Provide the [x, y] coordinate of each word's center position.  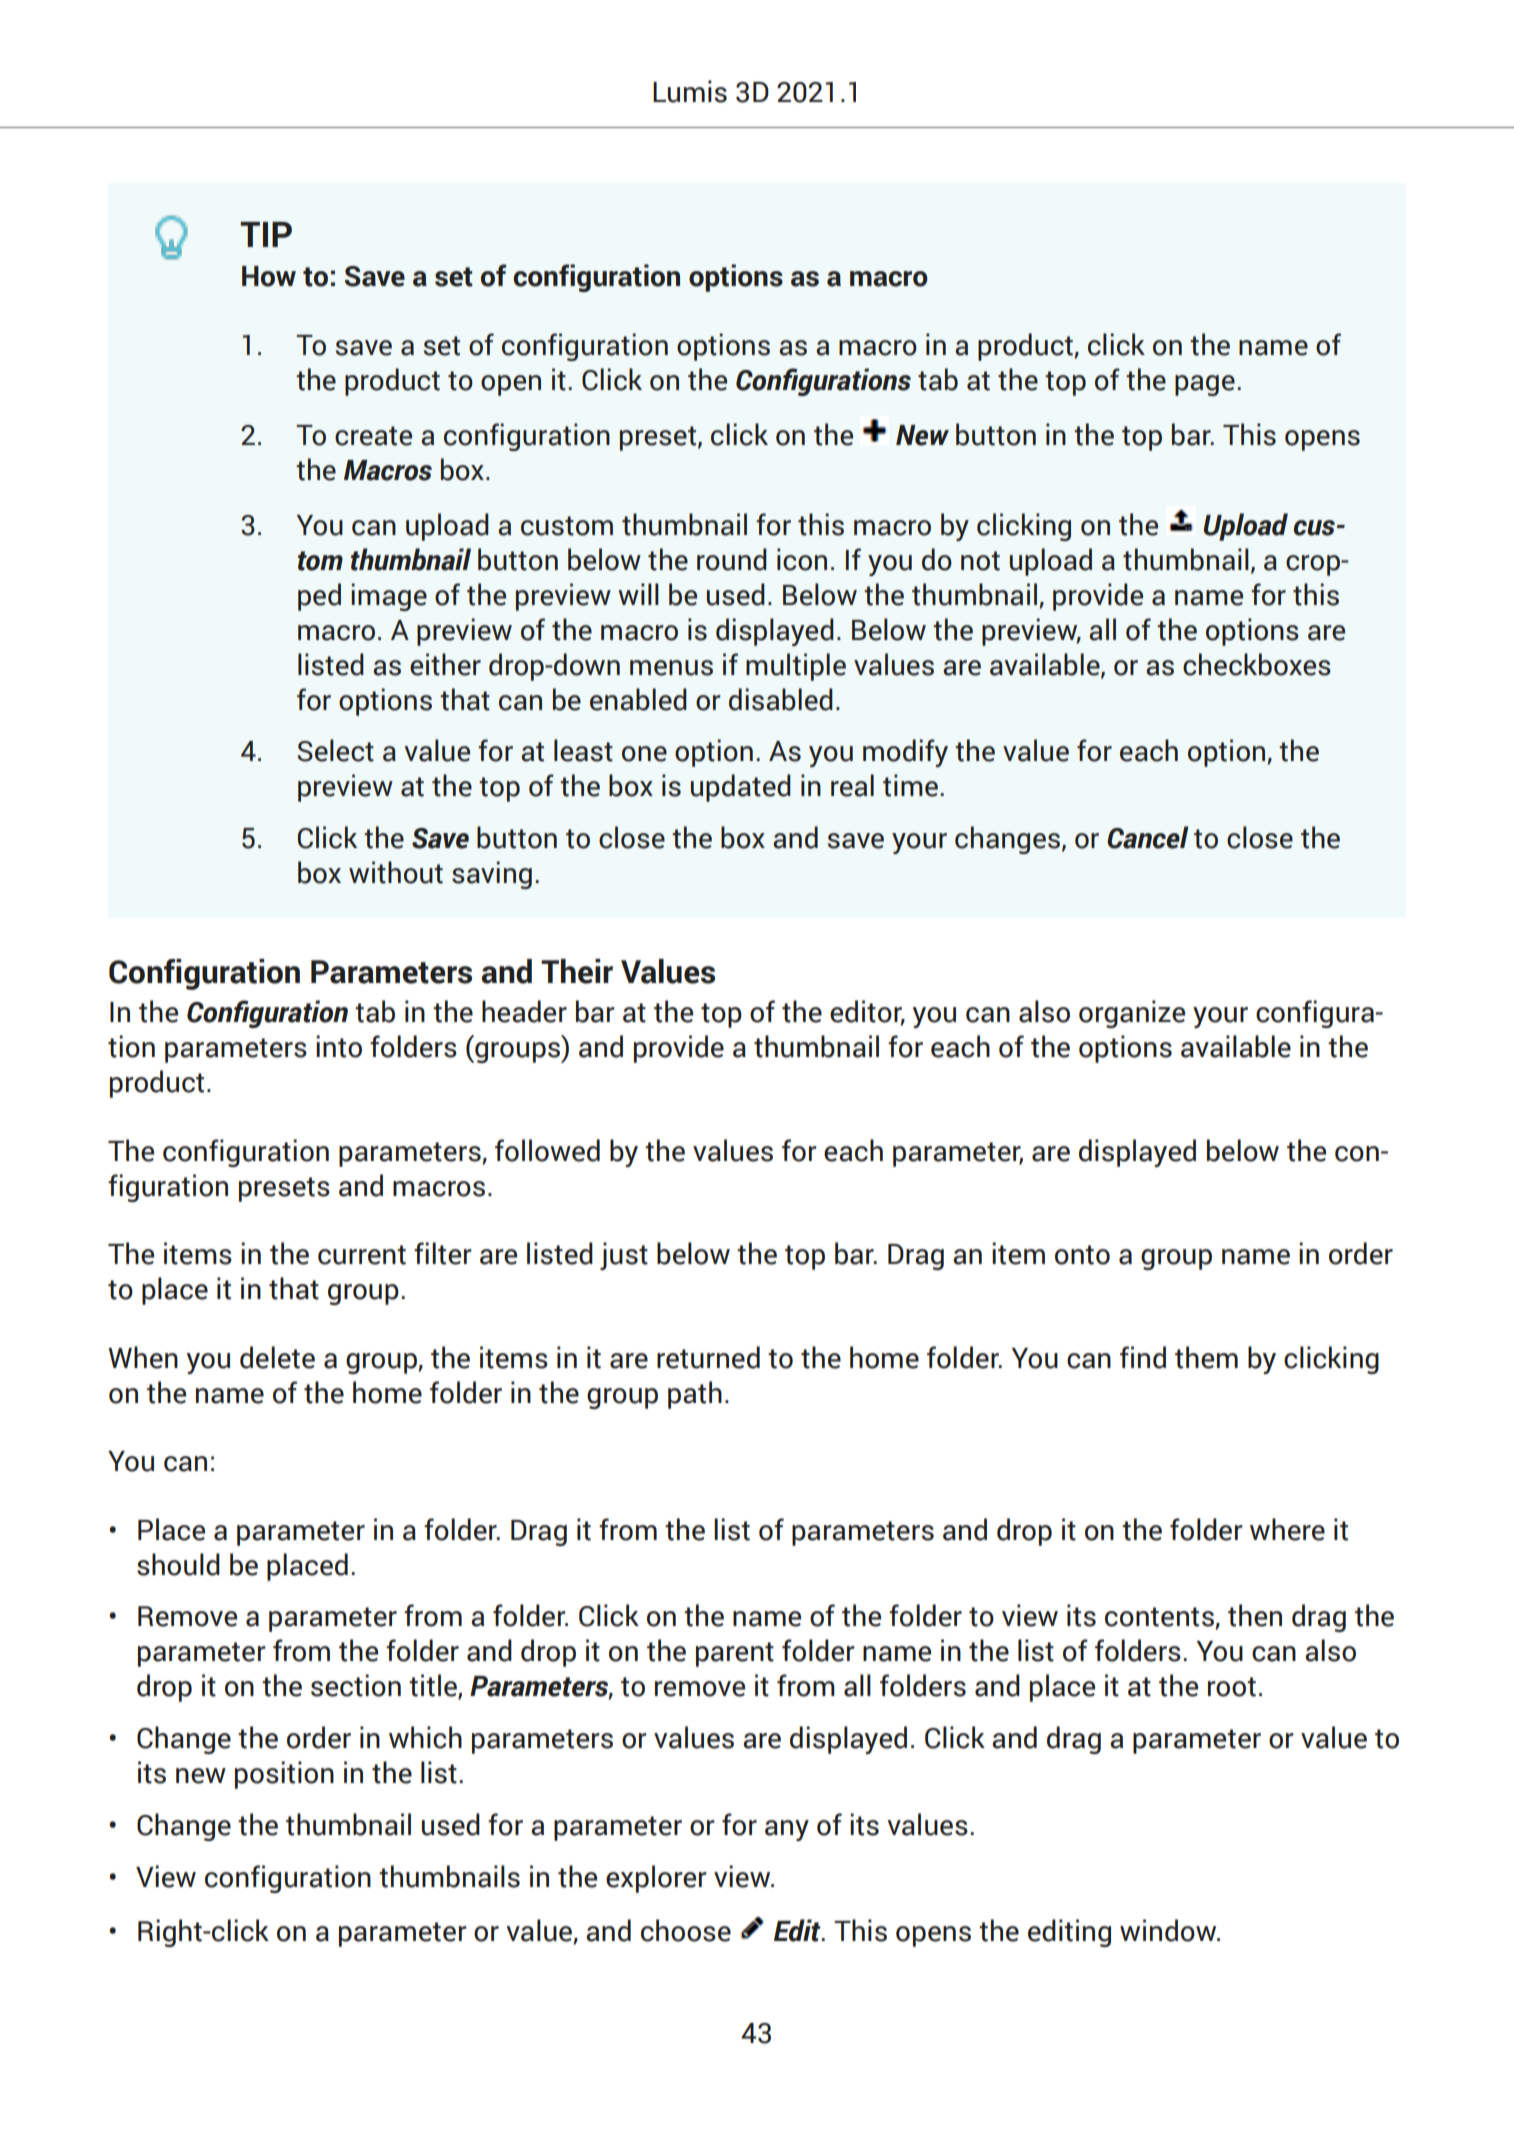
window [1169, 1930]
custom [567, 526]
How [269, 276]
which [425, 1737]
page [1205, 385]
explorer [656, 1879]
